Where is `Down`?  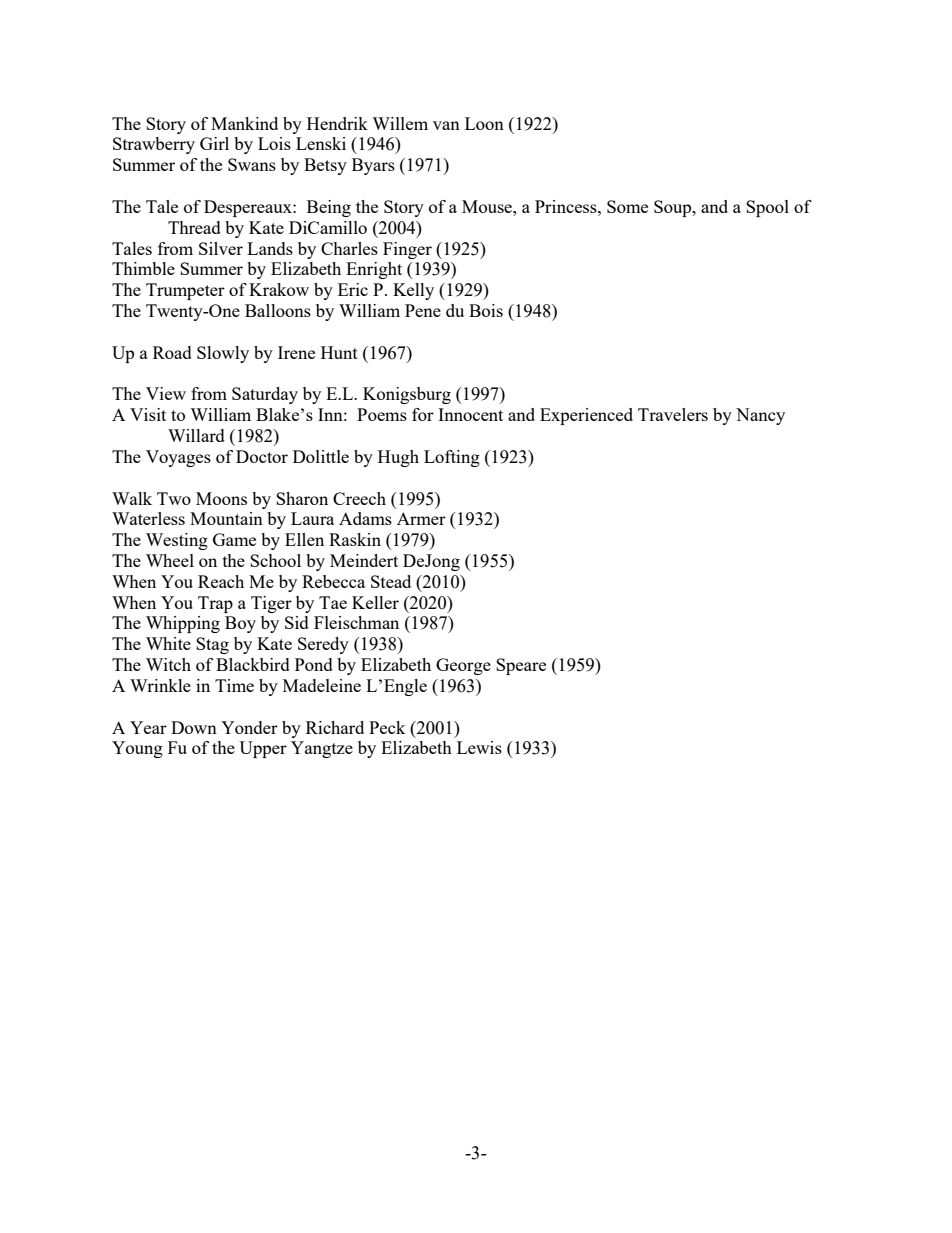
Down is located at coordinates (194, 727).
